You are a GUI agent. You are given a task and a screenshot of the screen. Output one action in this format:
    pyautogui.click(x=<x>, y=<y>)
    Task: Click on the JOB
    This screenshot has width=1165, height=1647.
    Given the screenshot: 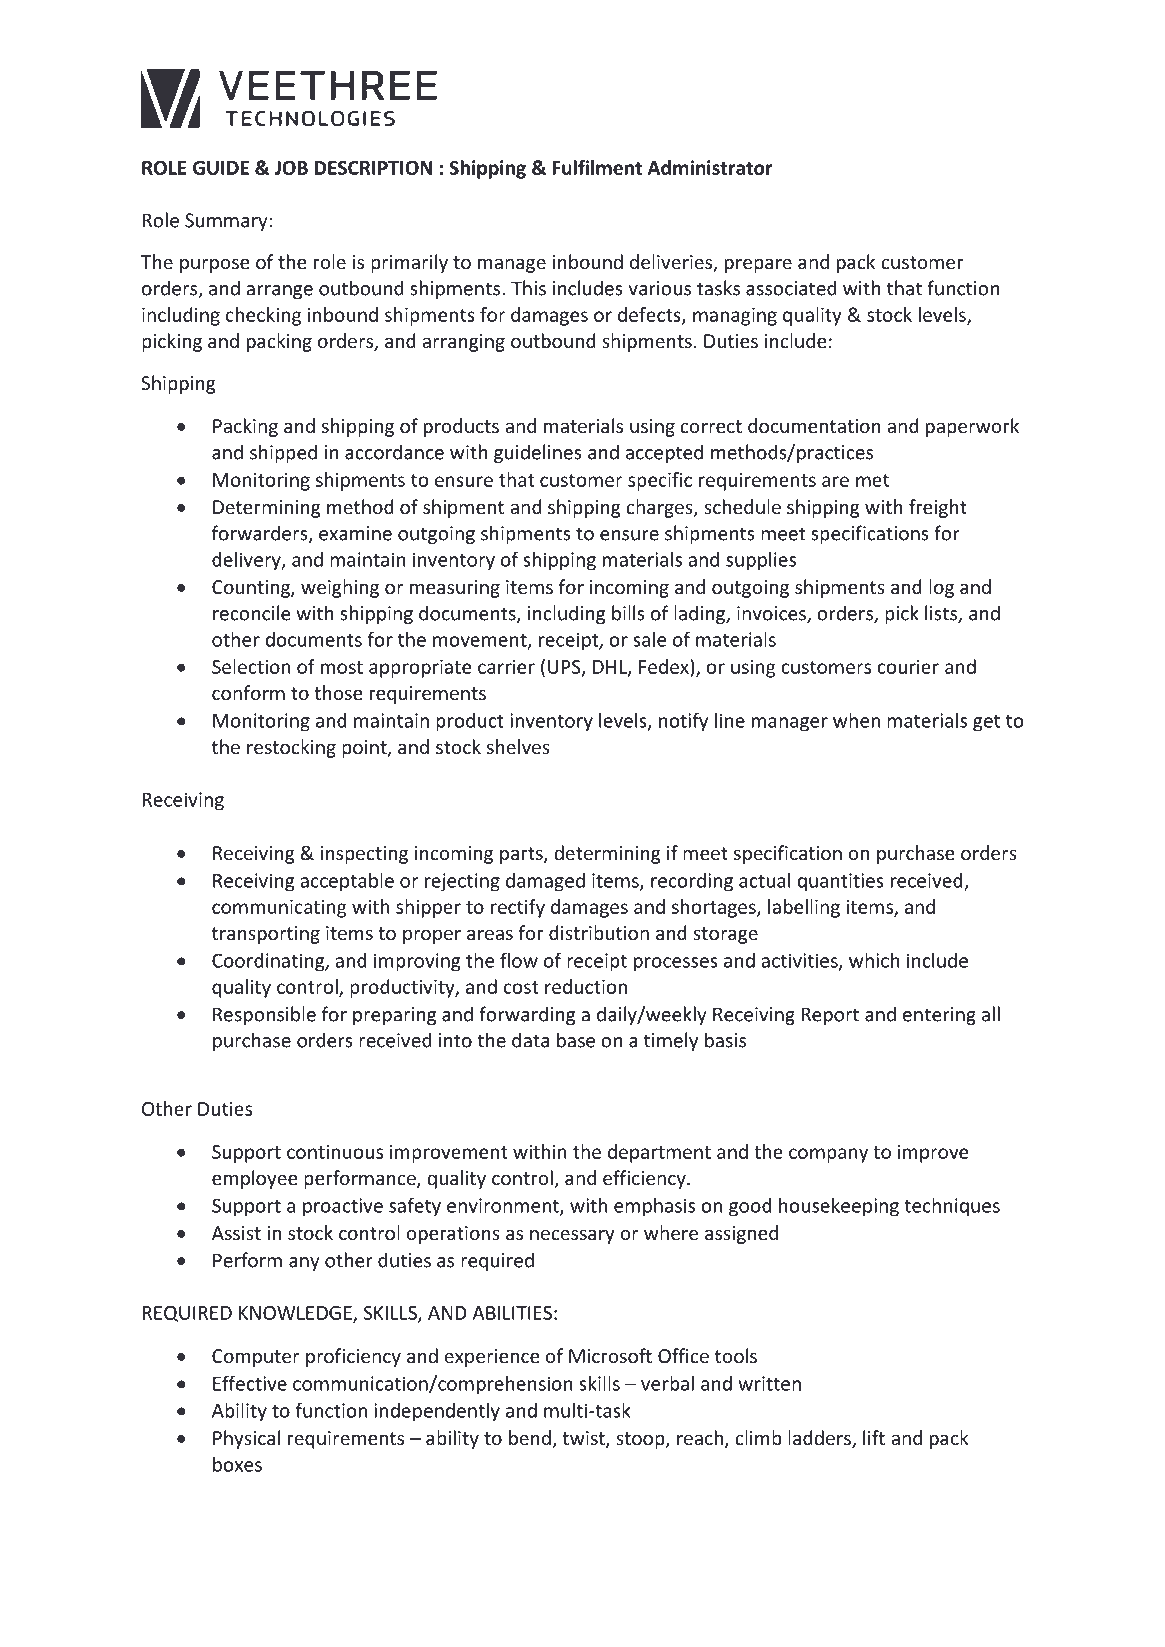 What is the action you would take?
    pyautogui.click(x=291, y=168)
